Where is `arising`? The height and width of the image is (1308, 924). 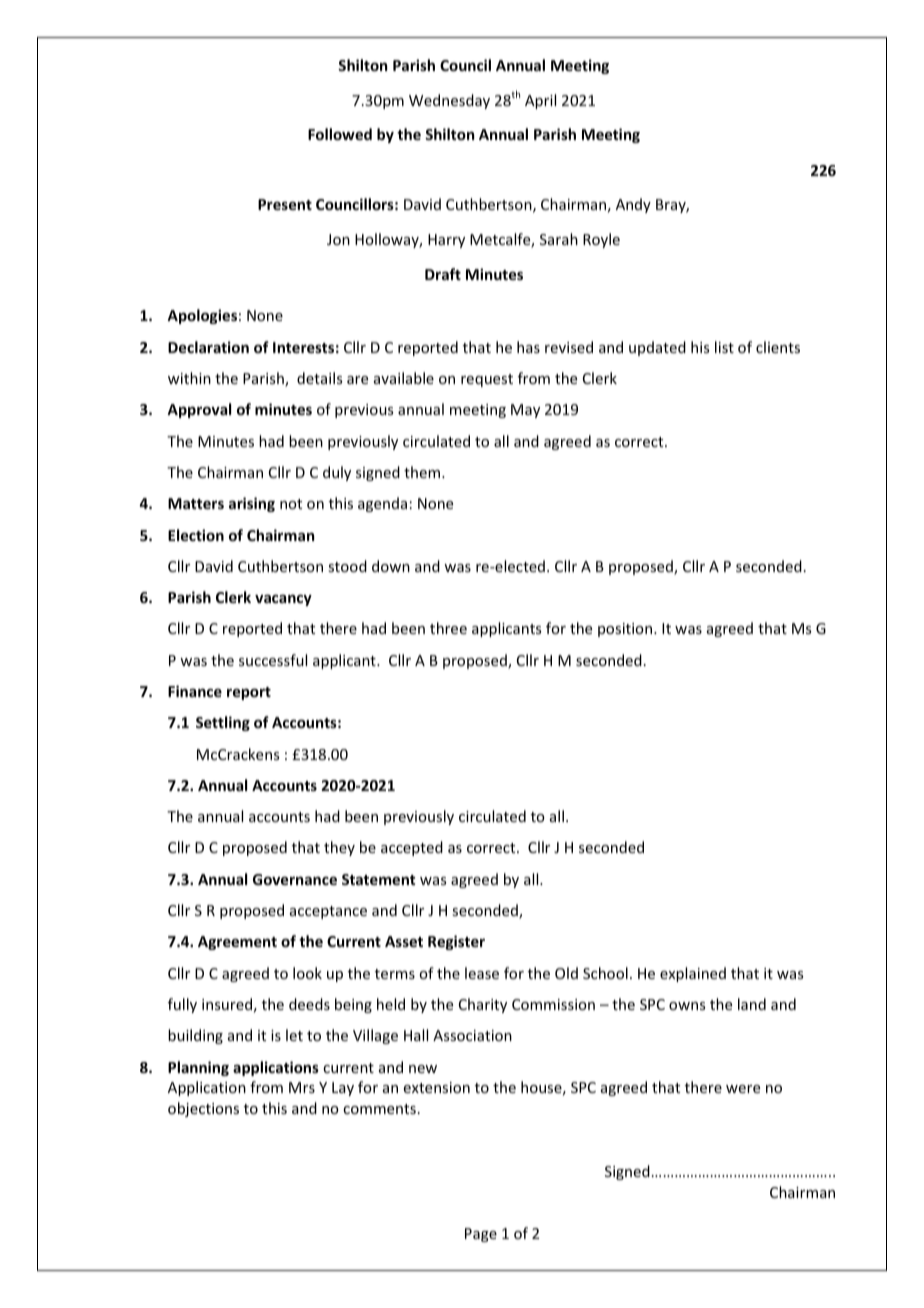
arising is located at coordinates (252, 504).
